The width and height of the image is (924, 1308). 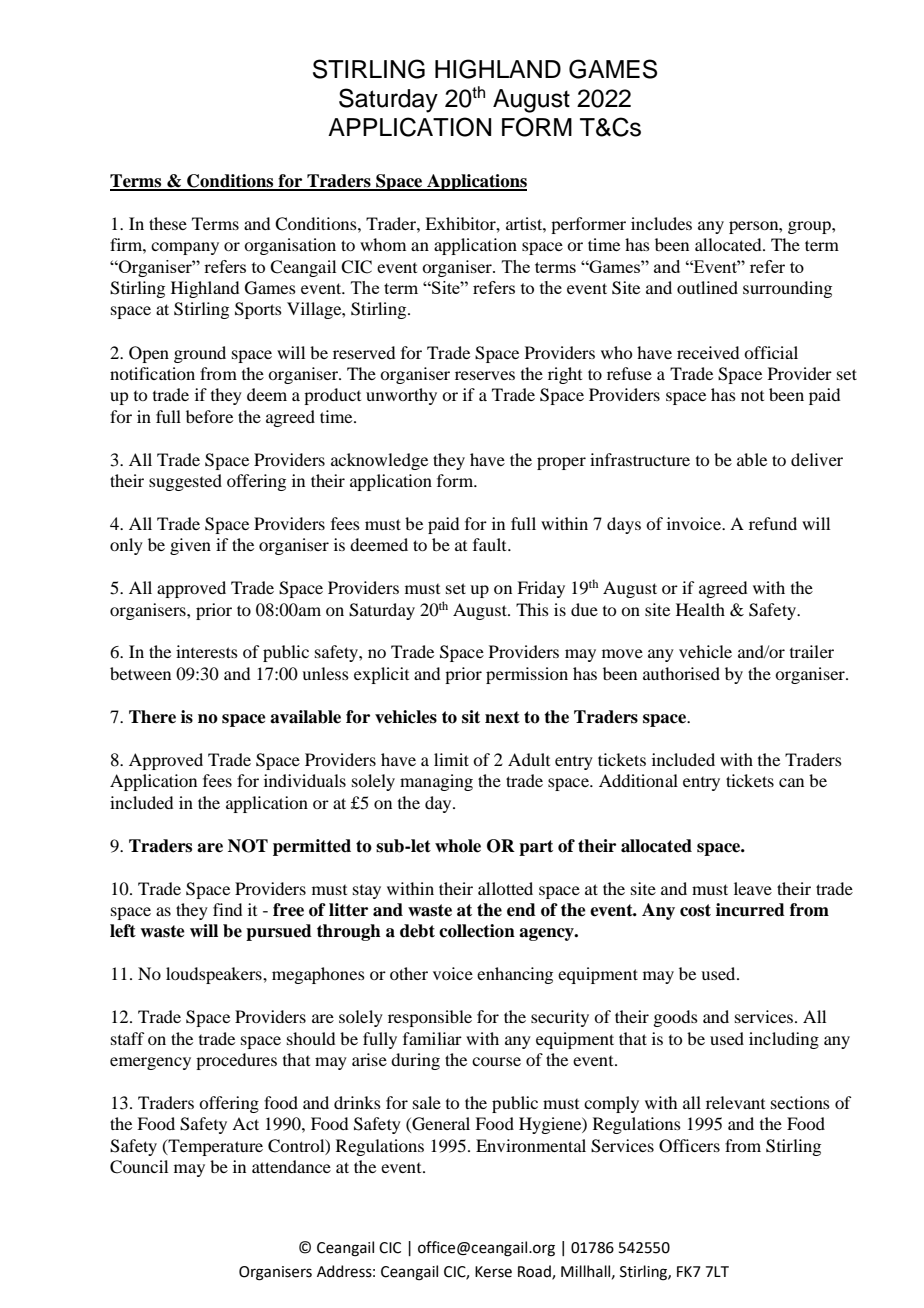 I want to click on Health, so click(x=700, y=609).
